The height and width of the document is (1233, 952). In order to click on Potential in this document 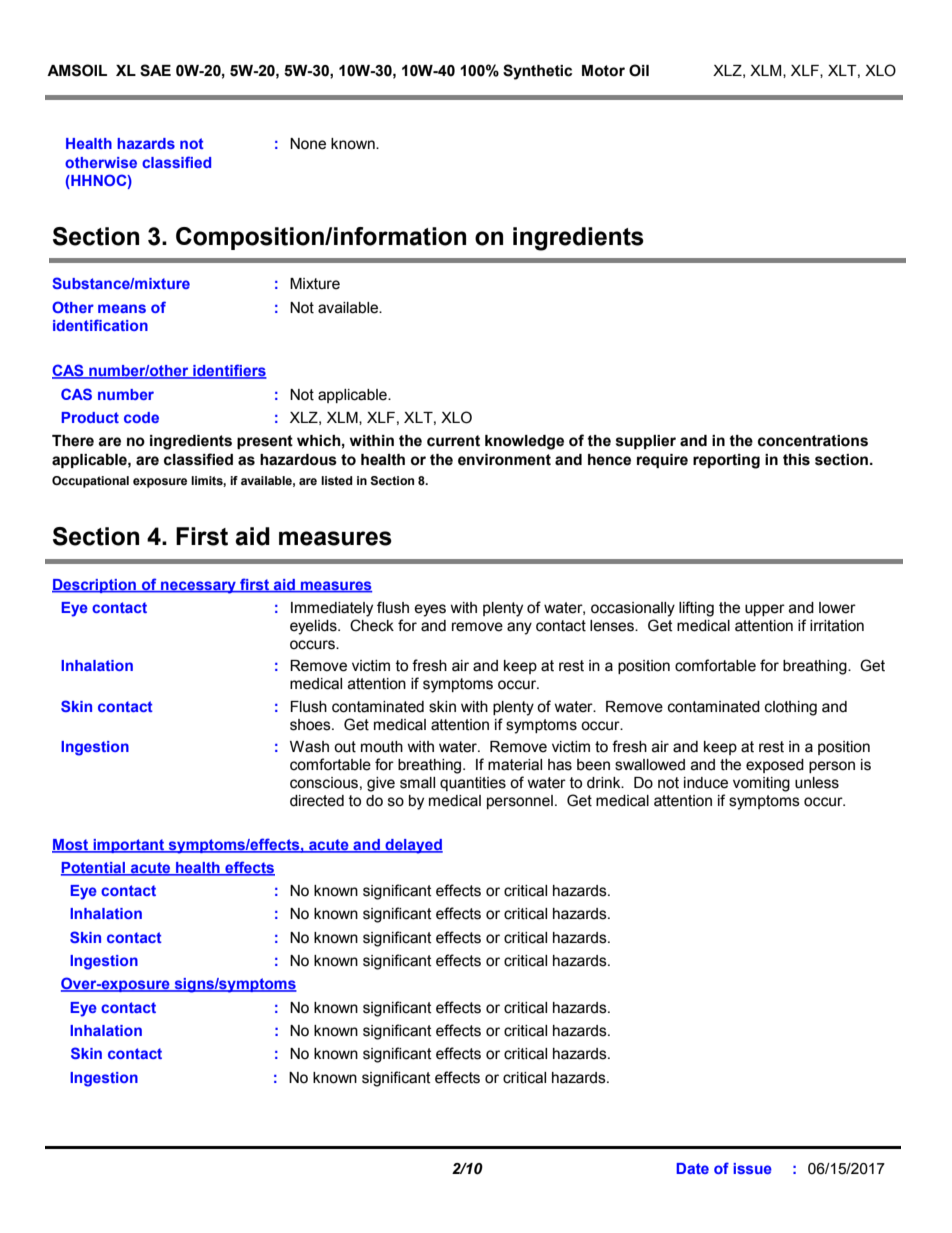, I will do `click(94, 869)`.
